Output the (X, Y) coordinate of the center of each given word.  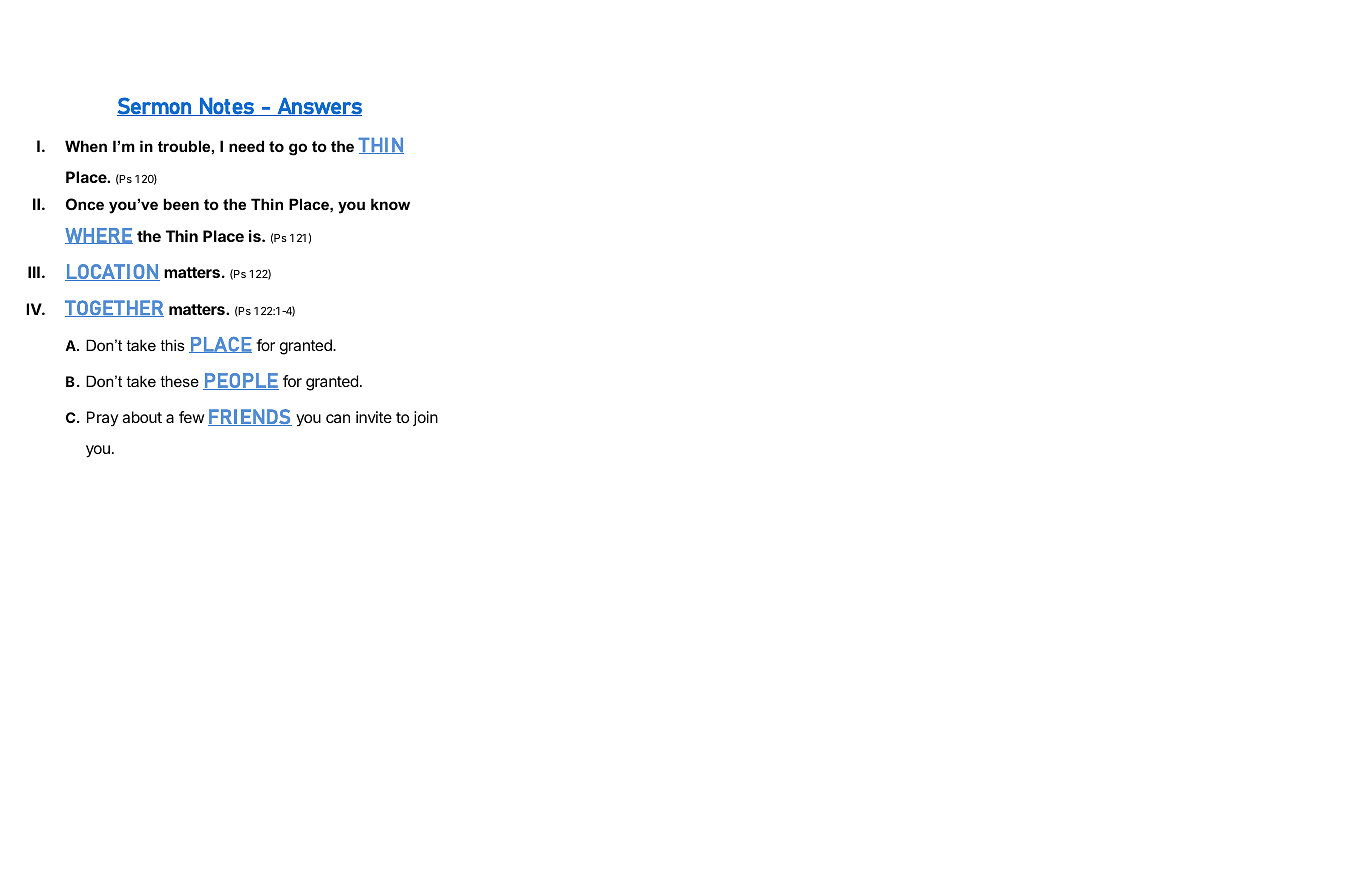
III (34, 272)
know (390, 204)
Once (85, 204)
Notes (227, 106)
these (179, 381)
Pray (102, 418)
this (172, 345)
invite (374, 417)
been (181, 204)
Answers (318, 106)
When (86, 146)
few (191, 417)
